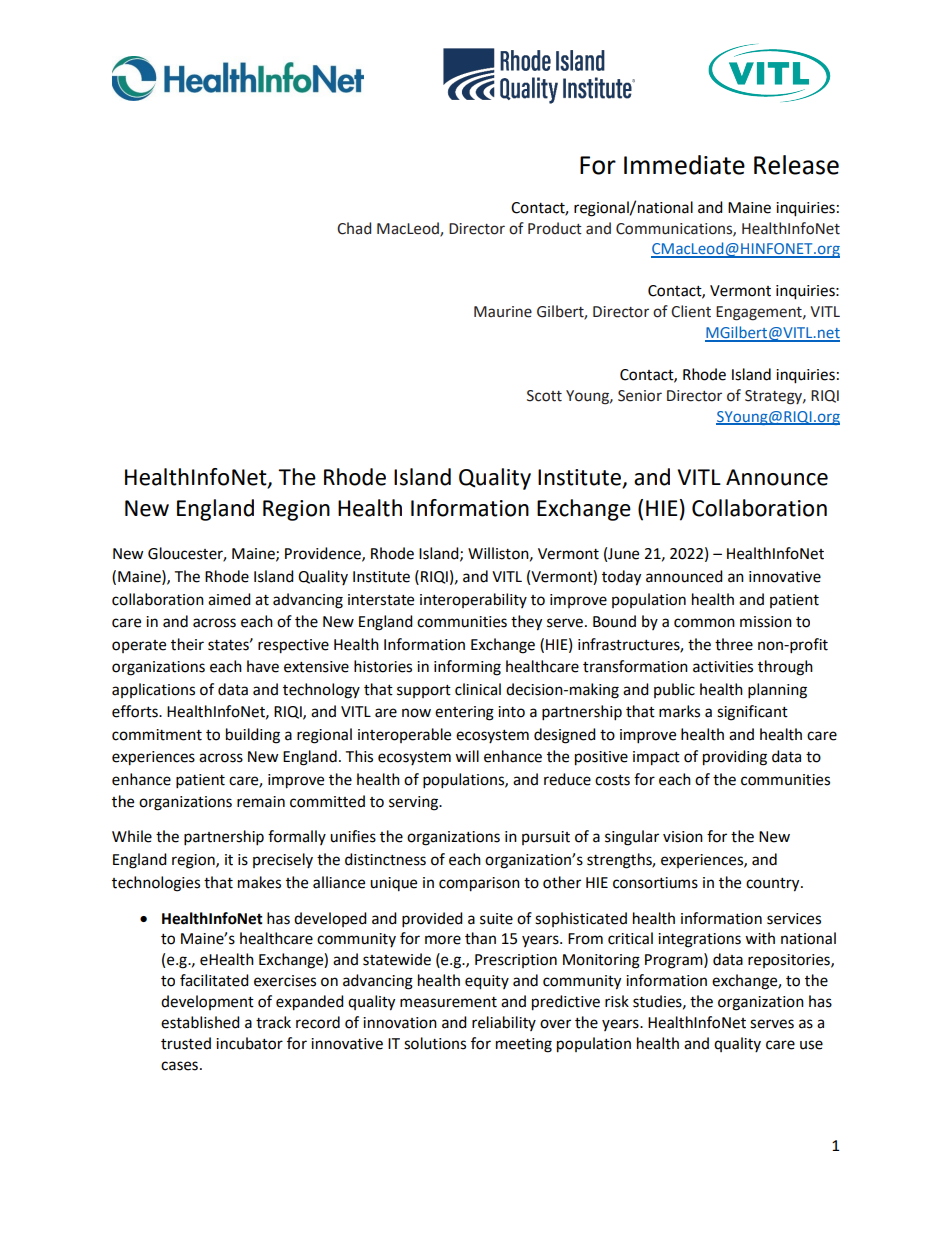 This page has width=952, height=1233. Describe the element at coordinates (684, 165) in the page. I see `Immediate` at that location.
